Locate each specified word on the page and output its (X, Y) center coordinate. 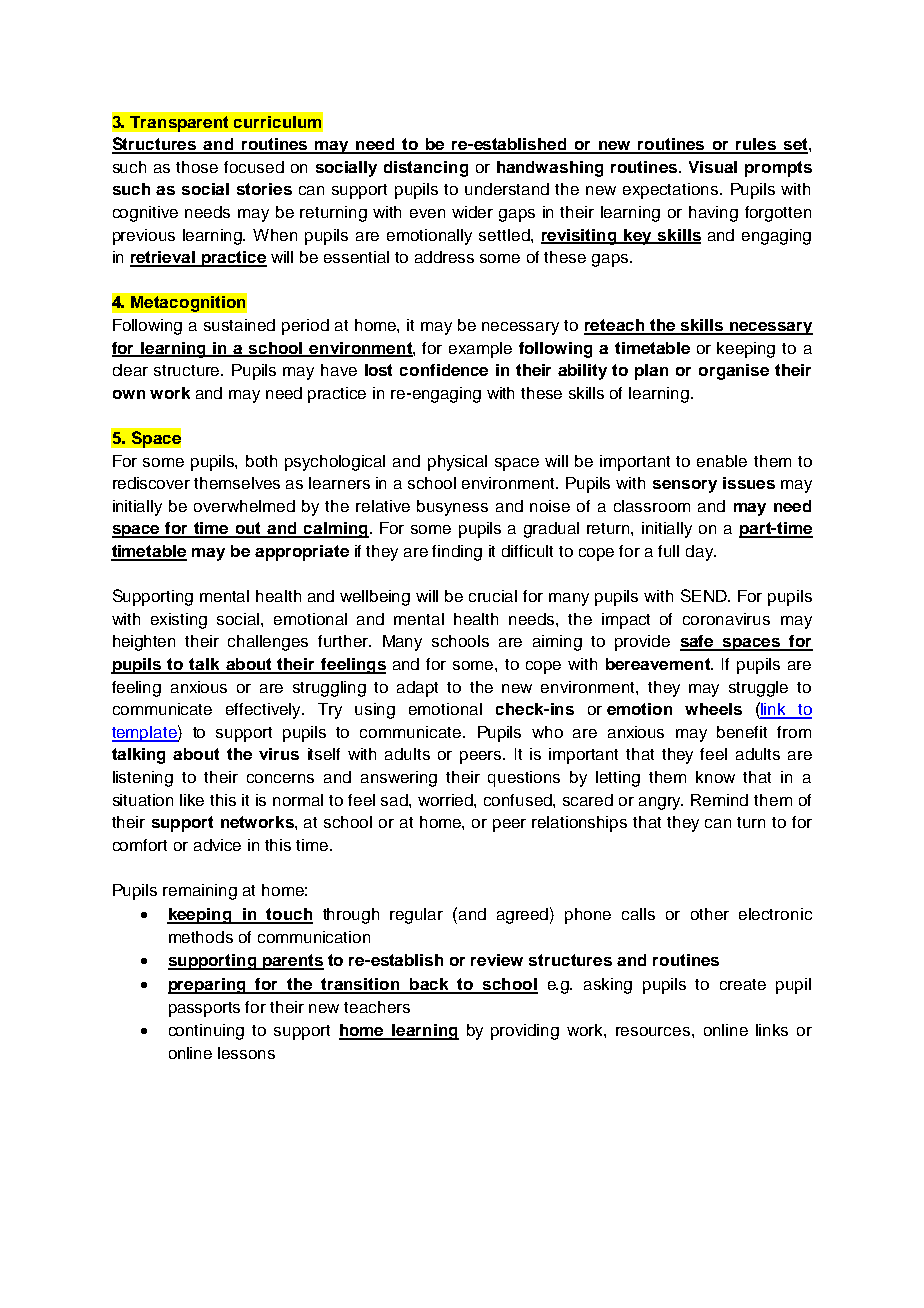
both (261, 461)
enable (722, 461)
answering (399, 779)
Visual (713, 167)
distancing (426, 169)
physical (457, 463)
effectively (265, 711)
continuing (206, 1032)
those (197, 167)
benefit (742, 732)
